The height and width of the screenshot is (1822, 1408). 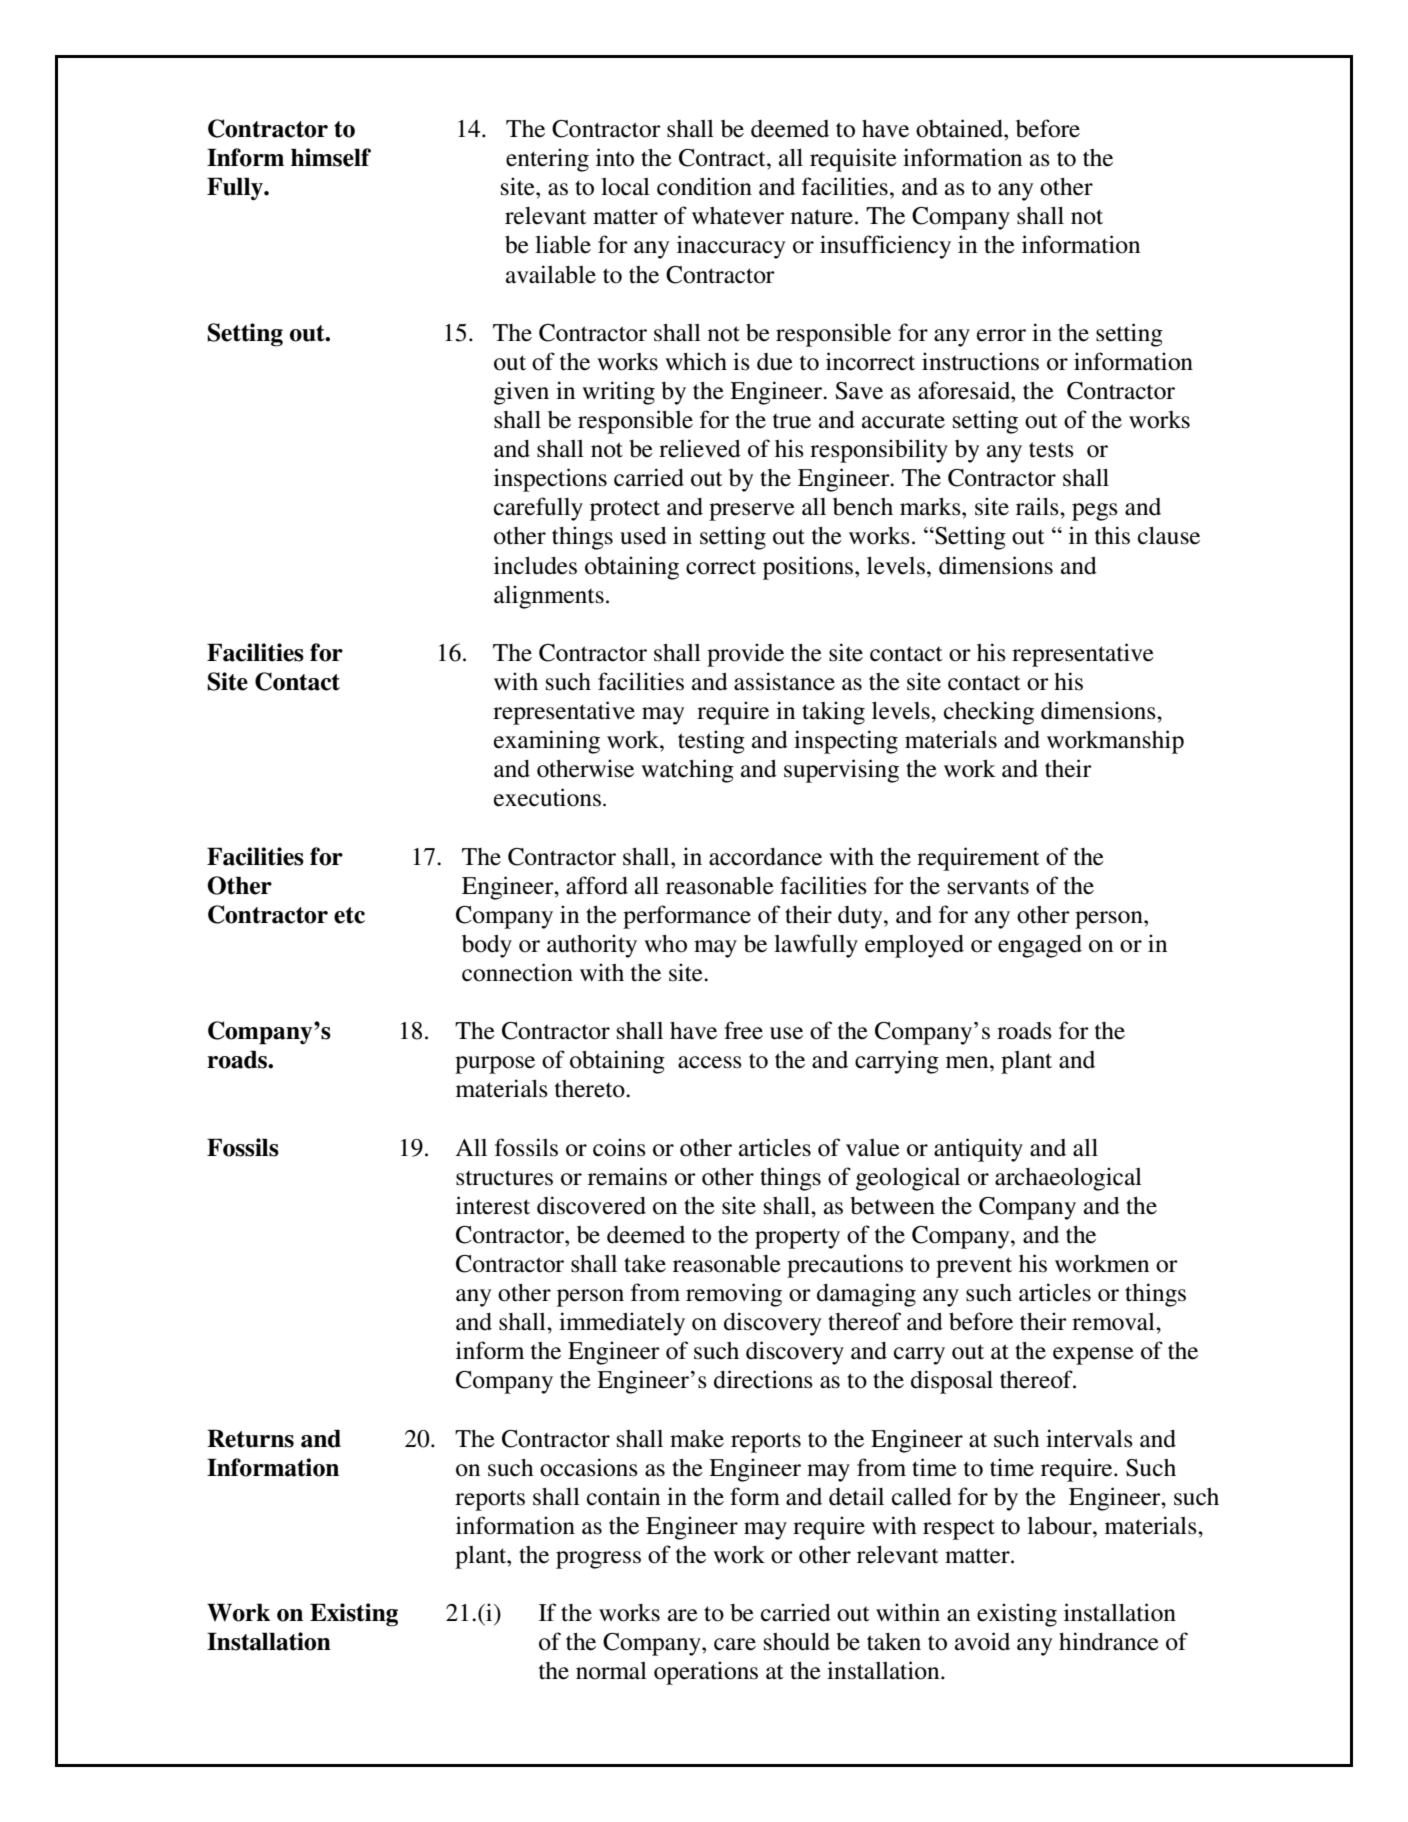 I want to click on etc, so click(x=349, y=915).
